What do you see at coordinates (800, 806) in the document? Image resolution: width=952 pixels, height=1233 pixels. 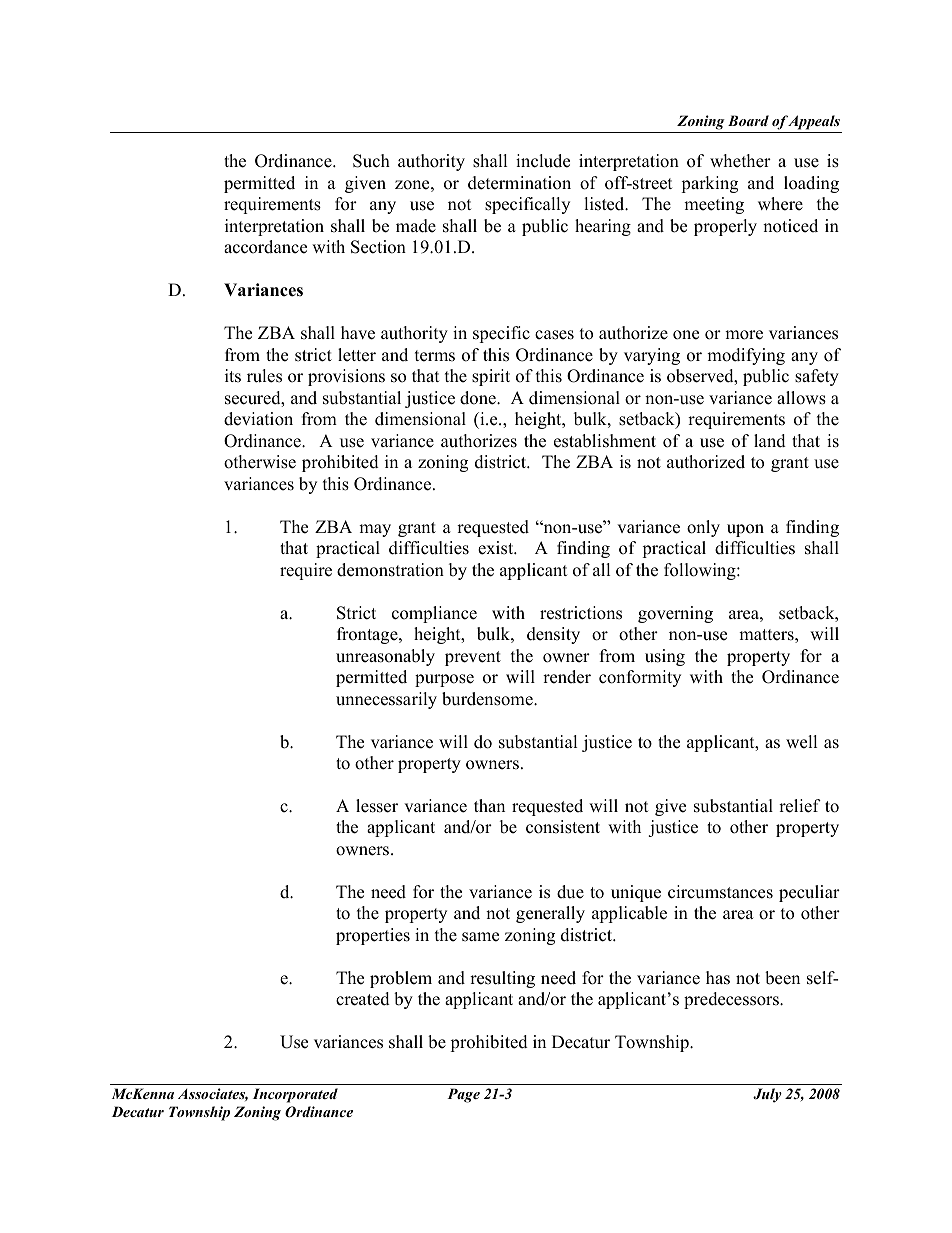 I see `relief` at bounding box center [800, 806].
